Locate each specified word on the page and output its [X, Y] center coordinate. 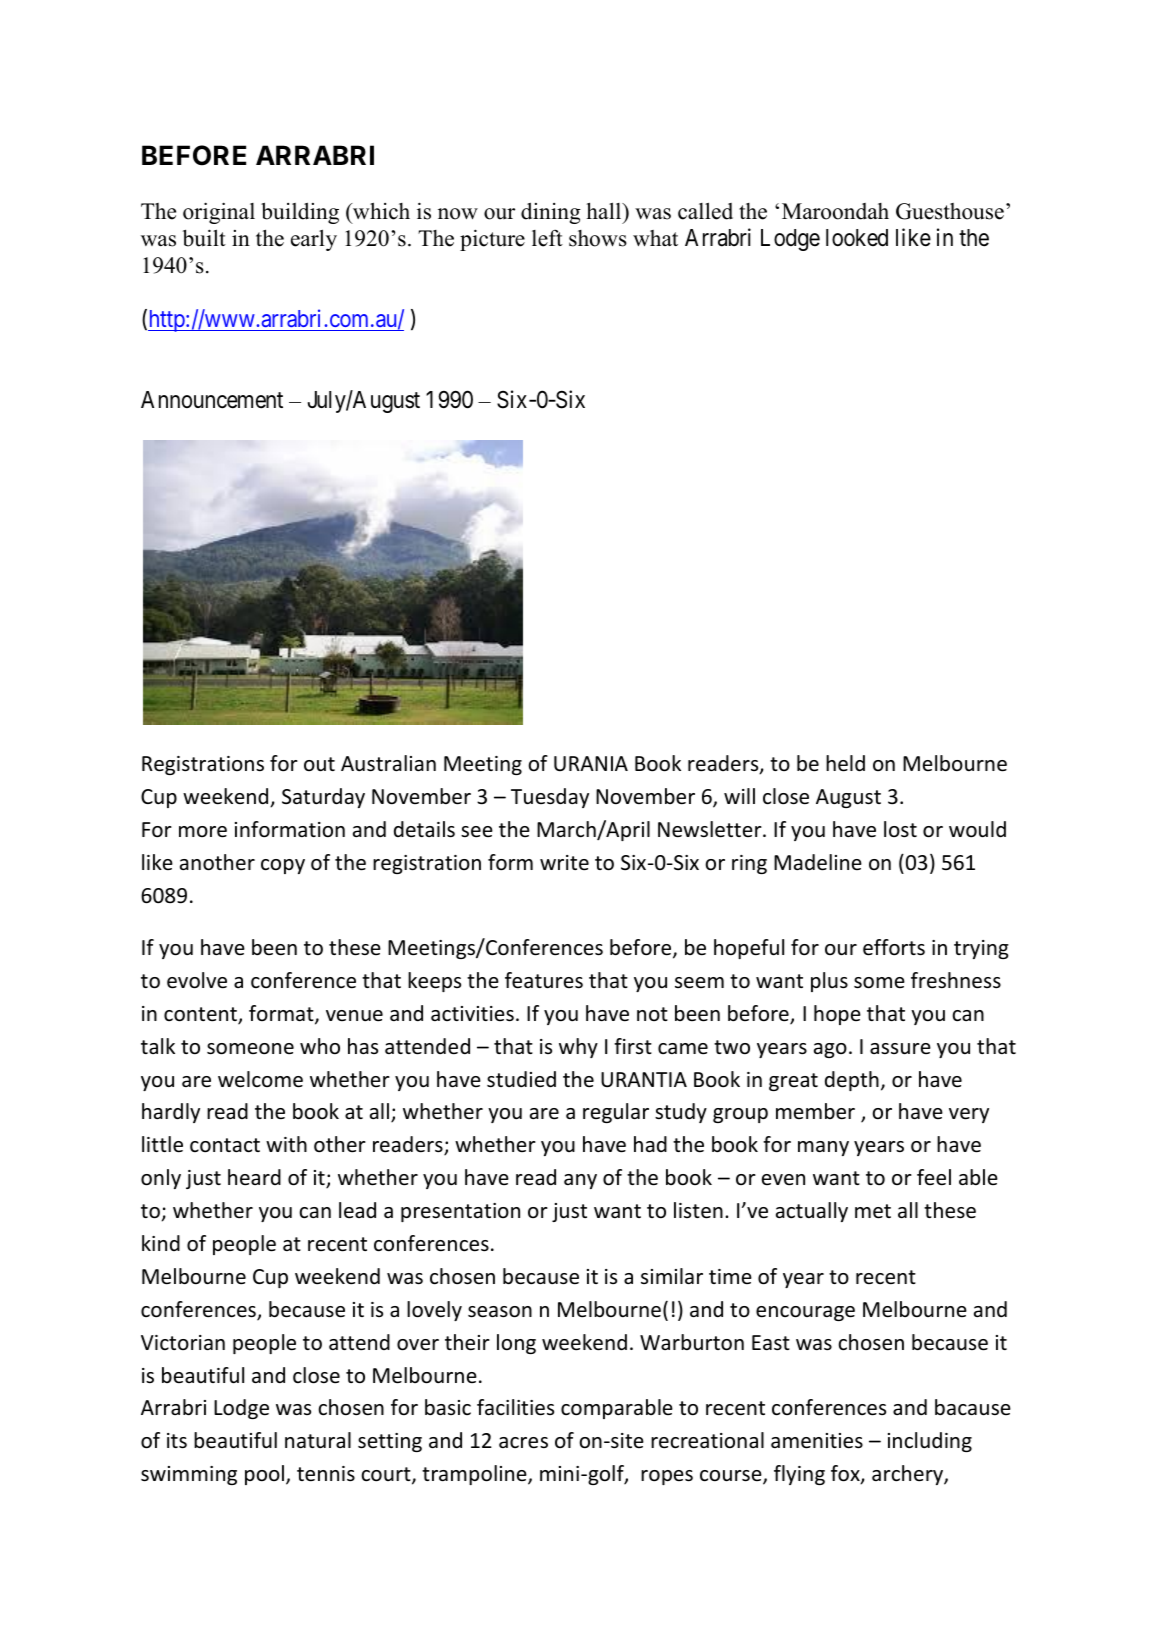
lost [900, 829]
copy [283, 866]
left [547, 238]
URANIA [591, 763]
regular [616, 1113]
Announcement [212, 400]
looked [857, 238]
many [823, 1148]
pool [264, 1475]
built [204, 238]
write [564, 863]
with [286, 1144]
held [845, 763]
